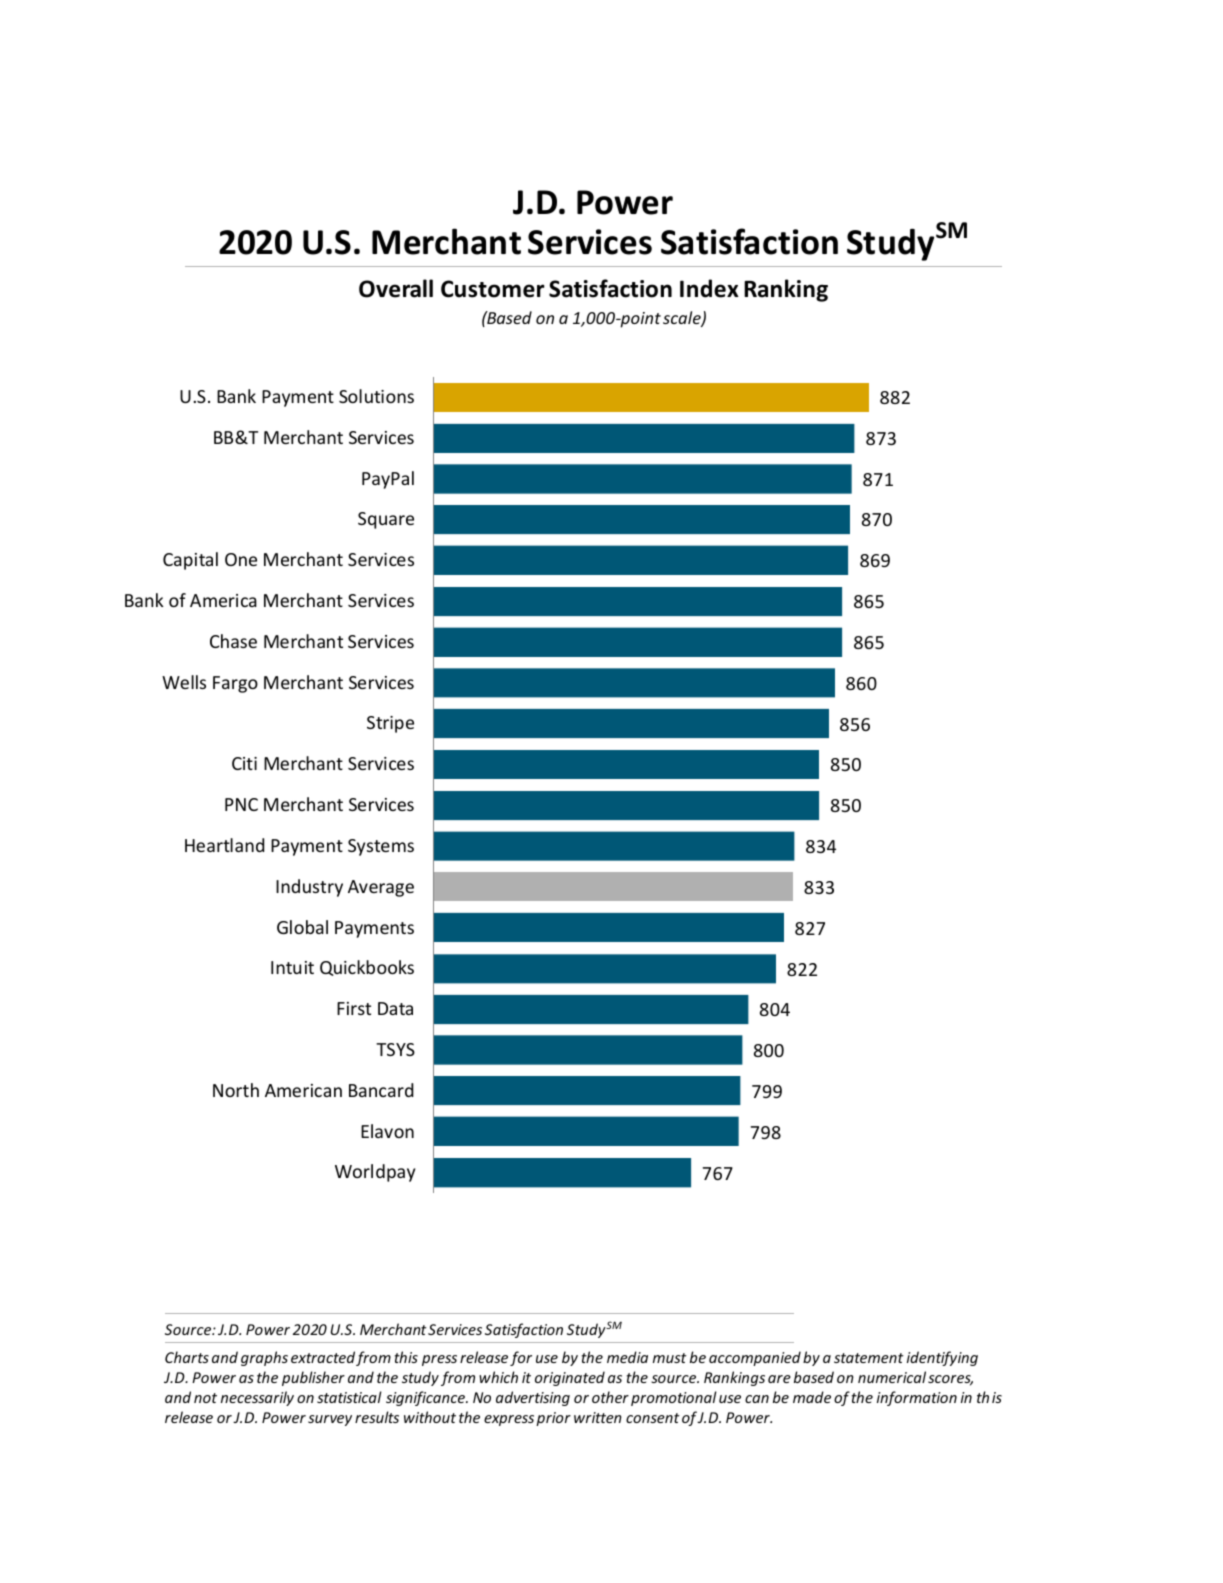 This document has width=1223, height=1583. I want to click on Systems, so click(381, 847).
